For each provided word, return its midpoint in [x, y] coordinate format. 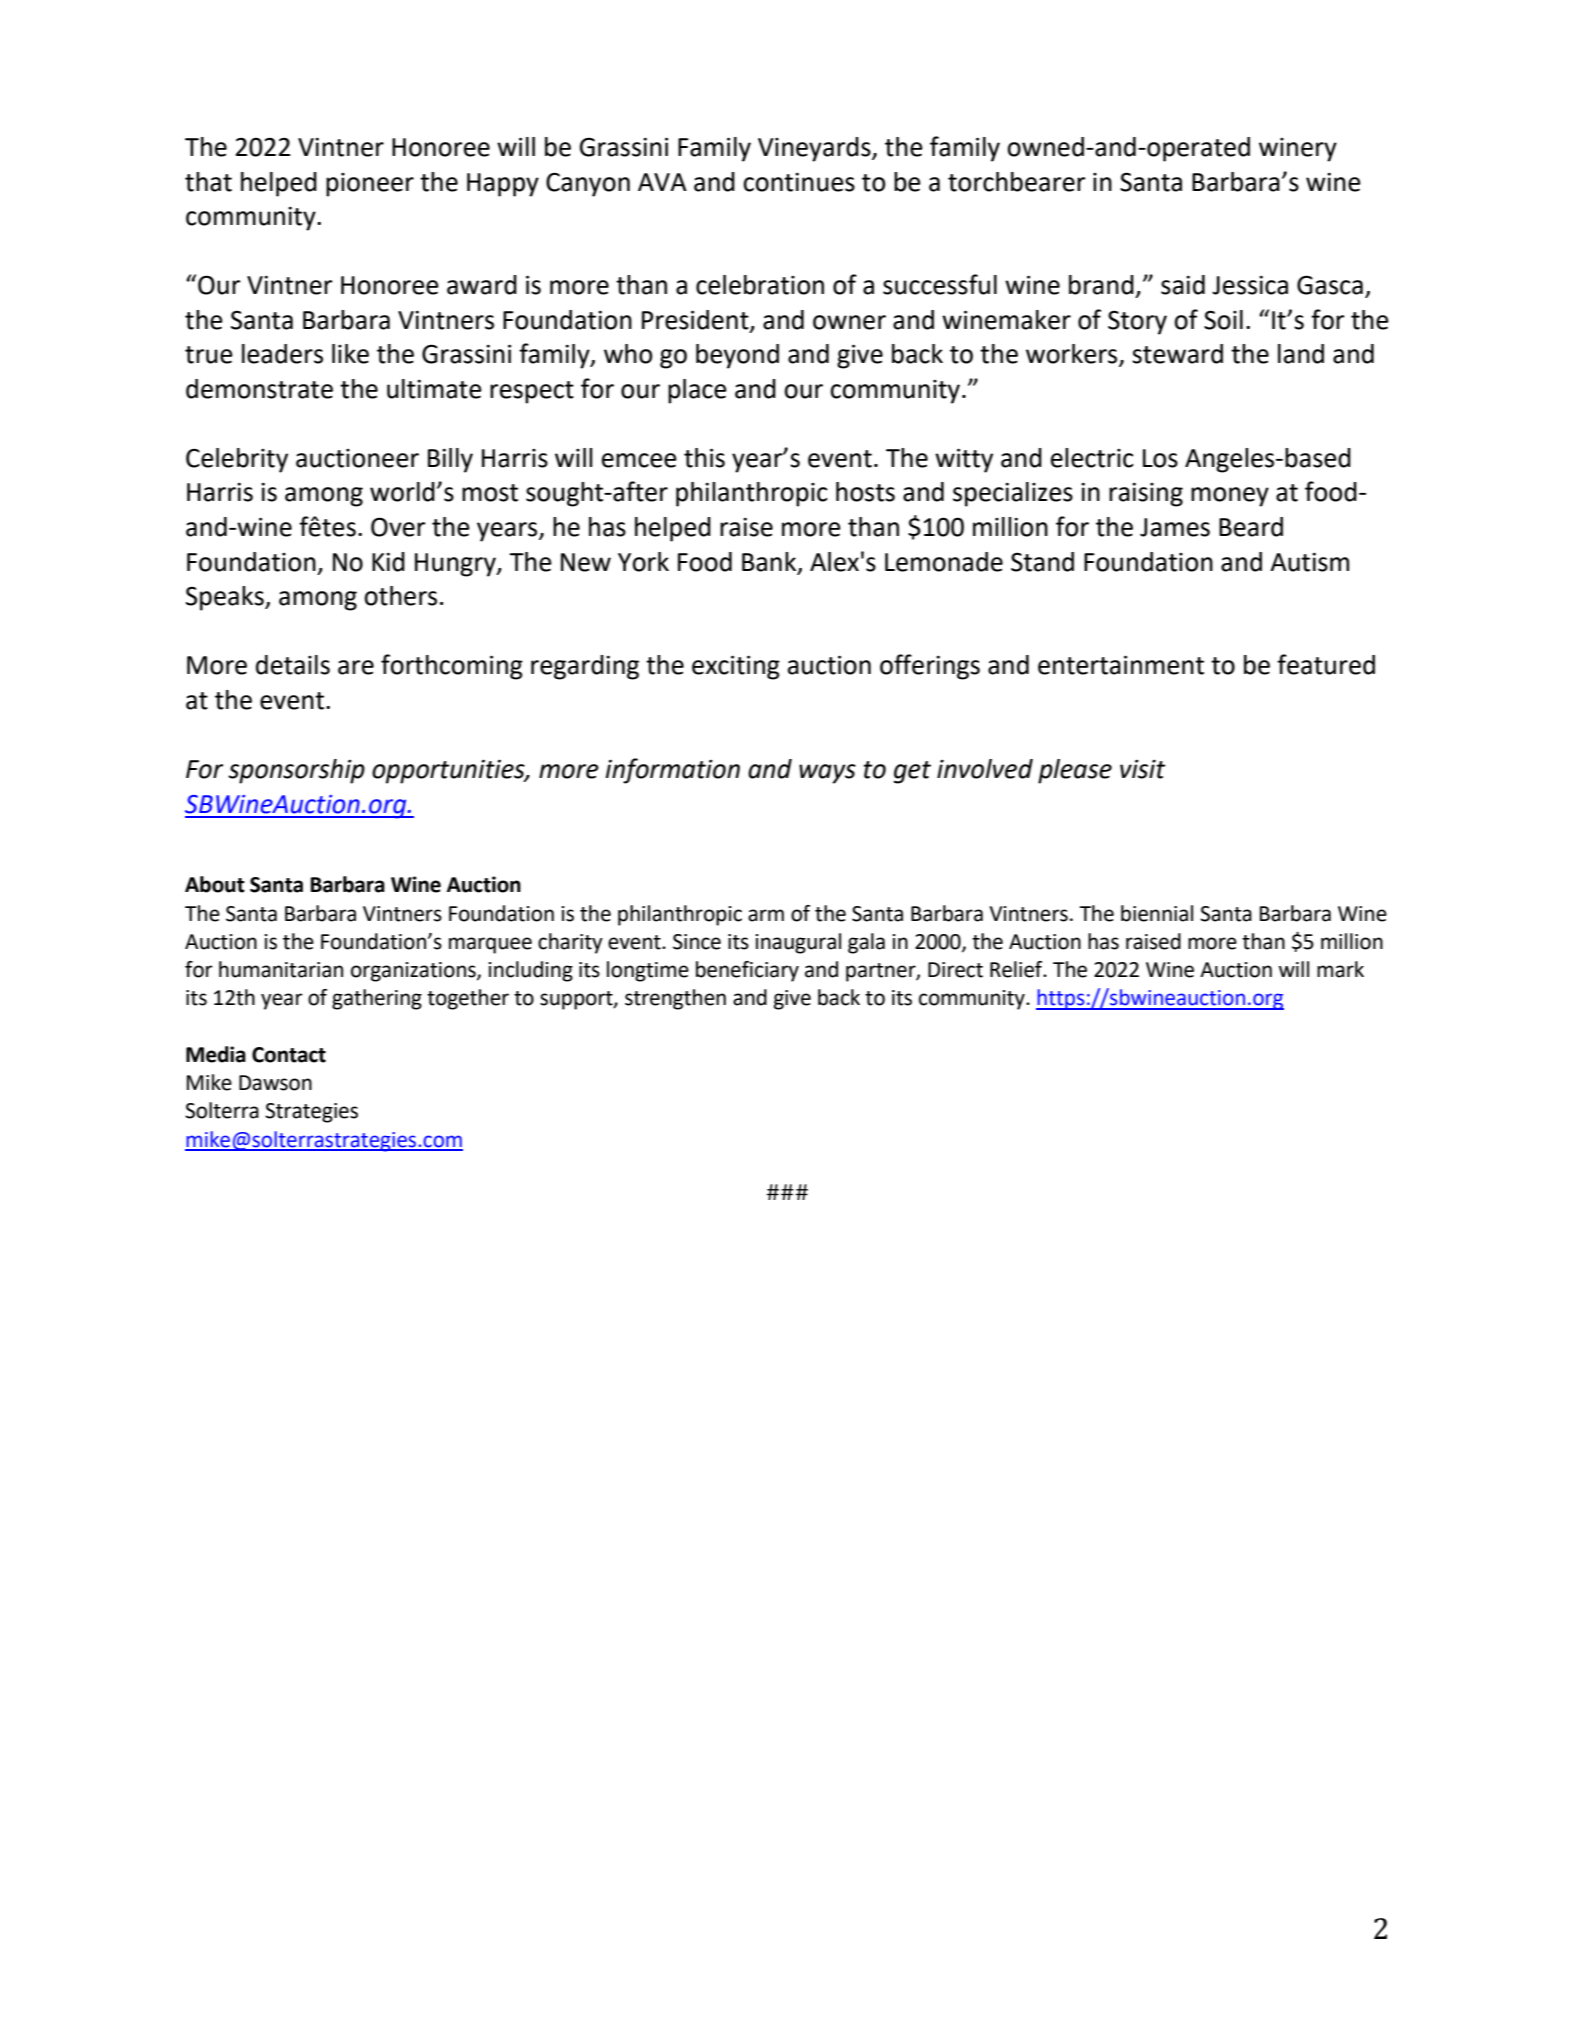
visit [1143, 769]
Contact [289, 1055]
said [1183, 285]
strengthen [675, 999]
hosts [865, 492]
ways [827, 774]
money [1230, 497]
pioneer [370, 185]
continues [799, 182]
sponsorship [296, 771]
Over [398, 527]
